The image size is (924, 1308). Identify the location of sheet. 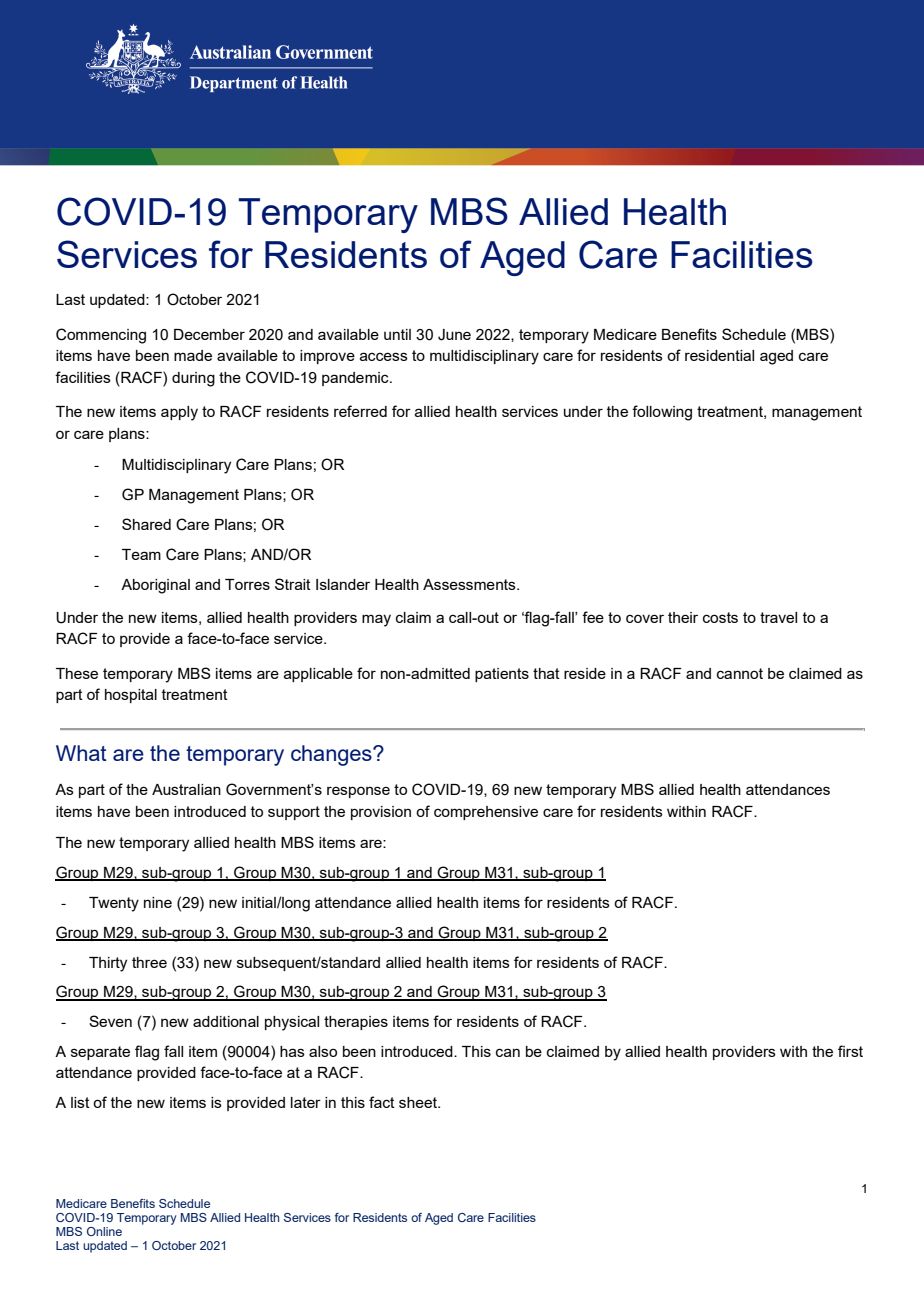
(419, 1102).
